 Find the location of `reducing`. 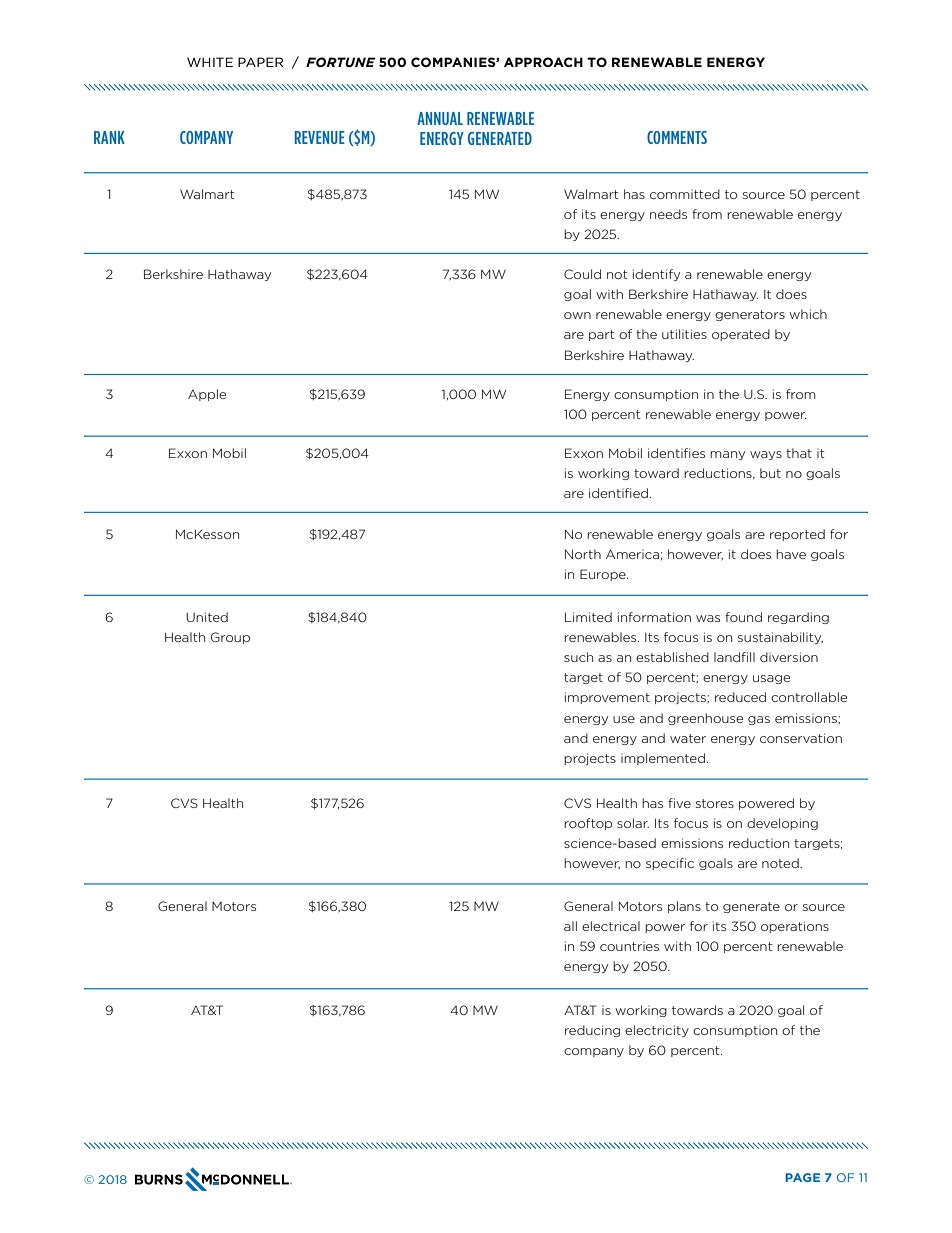

reducing is located at coordinates (592, 1031).
